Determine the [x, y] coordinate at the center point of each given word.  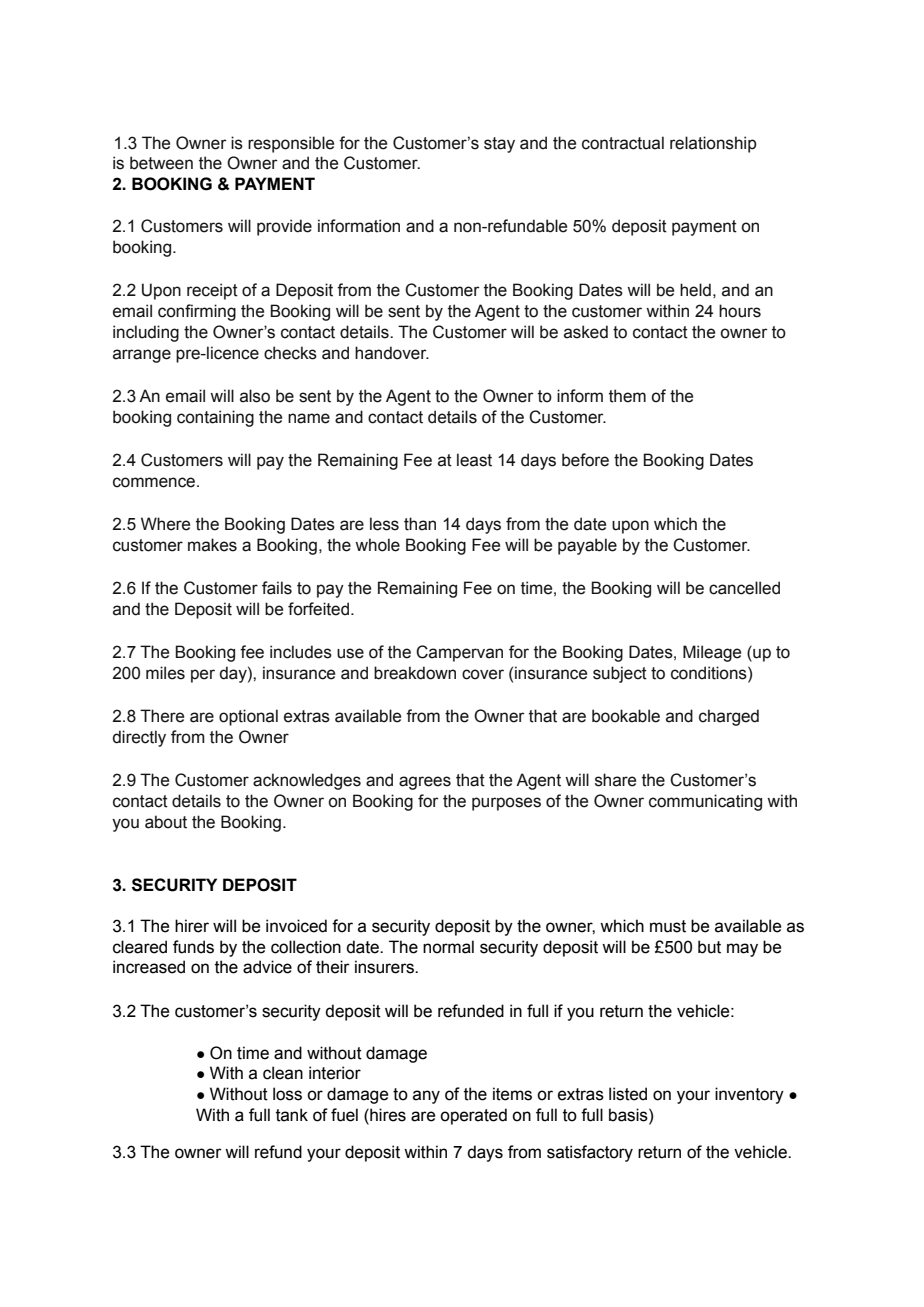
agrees [425, 783]
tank [292, 1115]
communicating [705, 802]
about [166, 822]
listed [628, 1094]
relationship [713, 144]
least [474, 460]
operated [473, 1116]
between [161, 163]
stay [499, 145]
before [585, 460]
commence [155, 482]
